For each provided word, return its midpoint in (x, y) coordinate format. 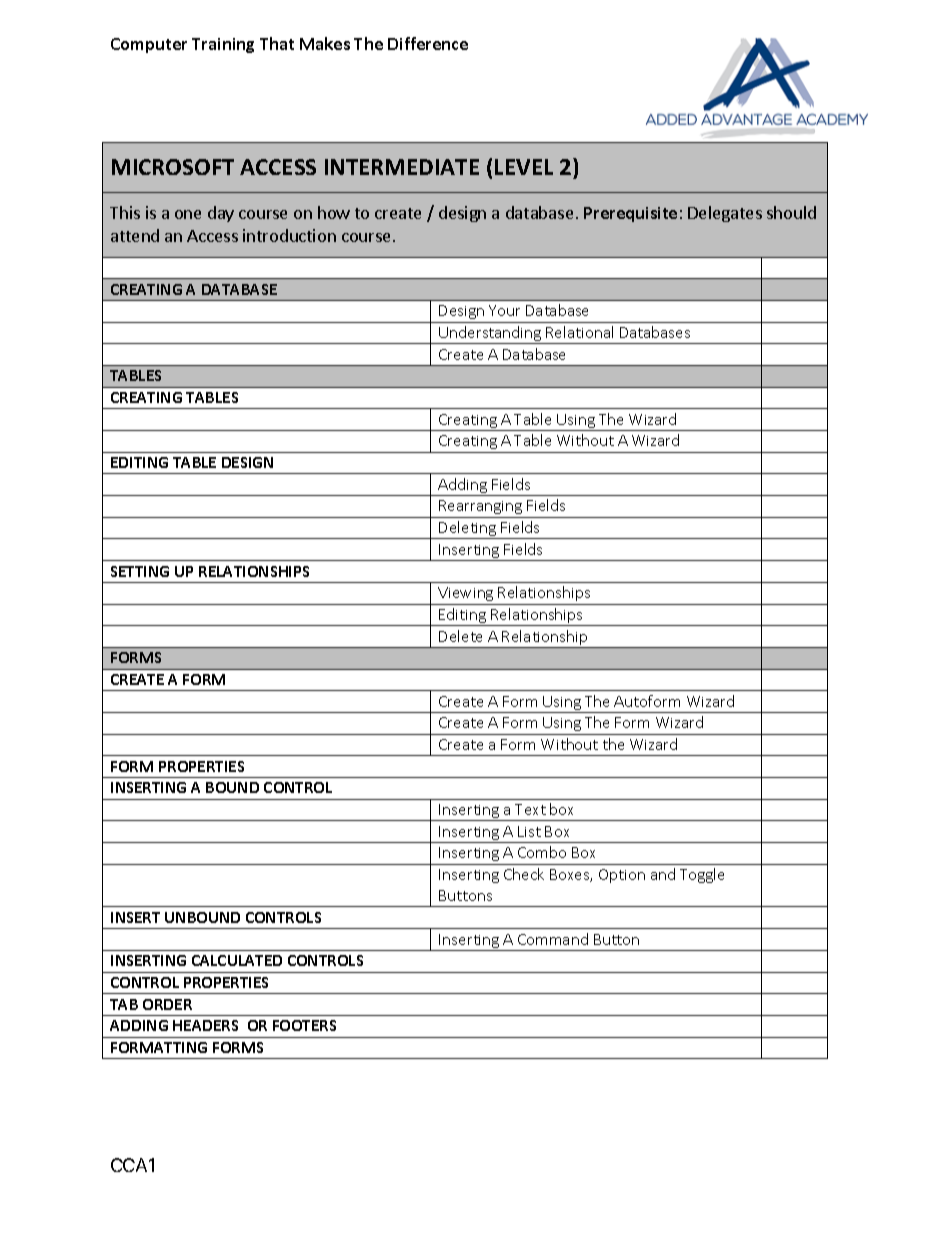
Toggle (702, 875)
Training (223, 45)
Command (553, 939)
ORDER (167, 1004)
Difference (428, 43)
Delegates (725, 214)
